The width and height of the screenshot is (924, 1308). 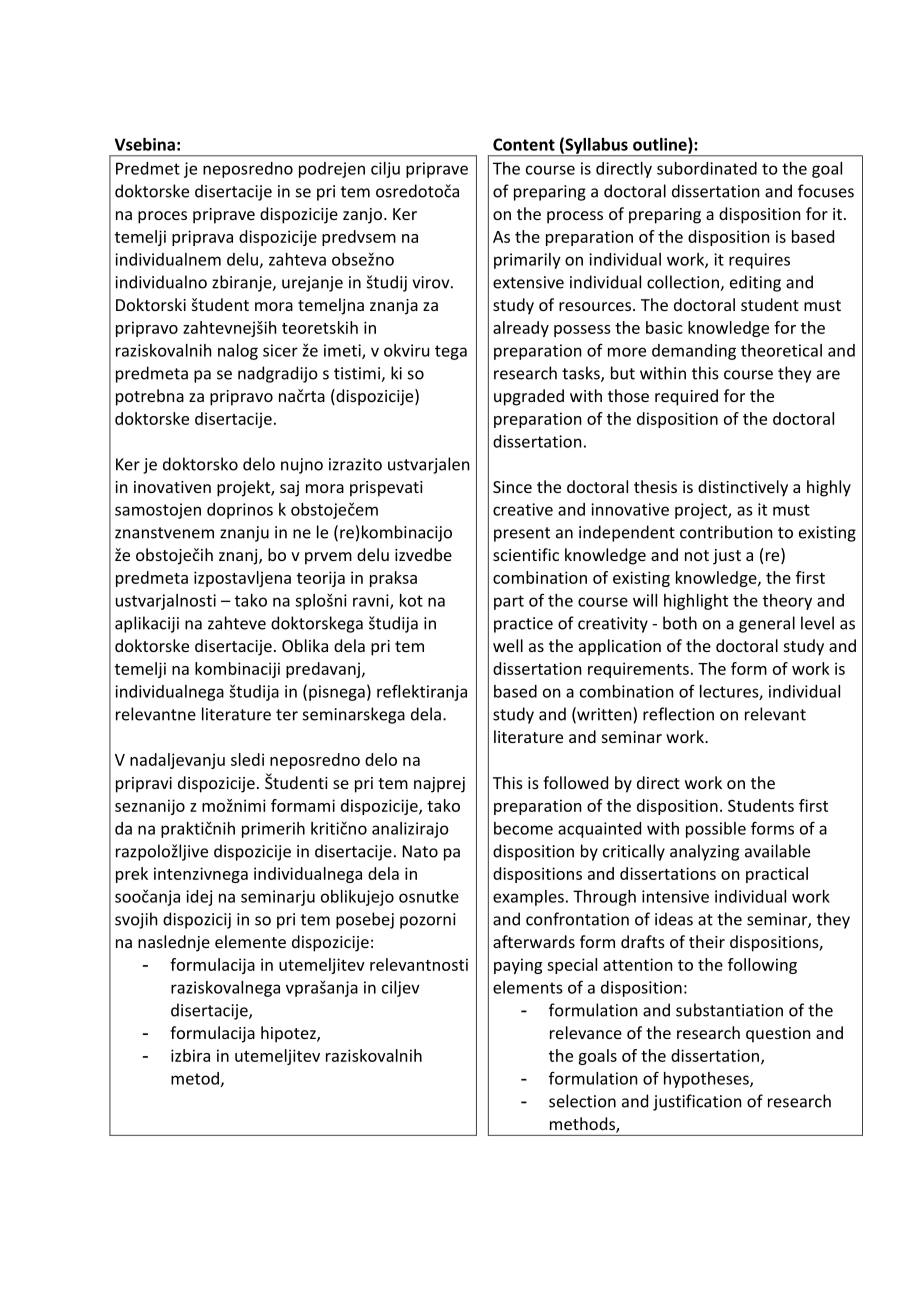 What do you see at coordinates (767, 624) in the screenshot?
I see `general` at bounding box center [767, 624].
